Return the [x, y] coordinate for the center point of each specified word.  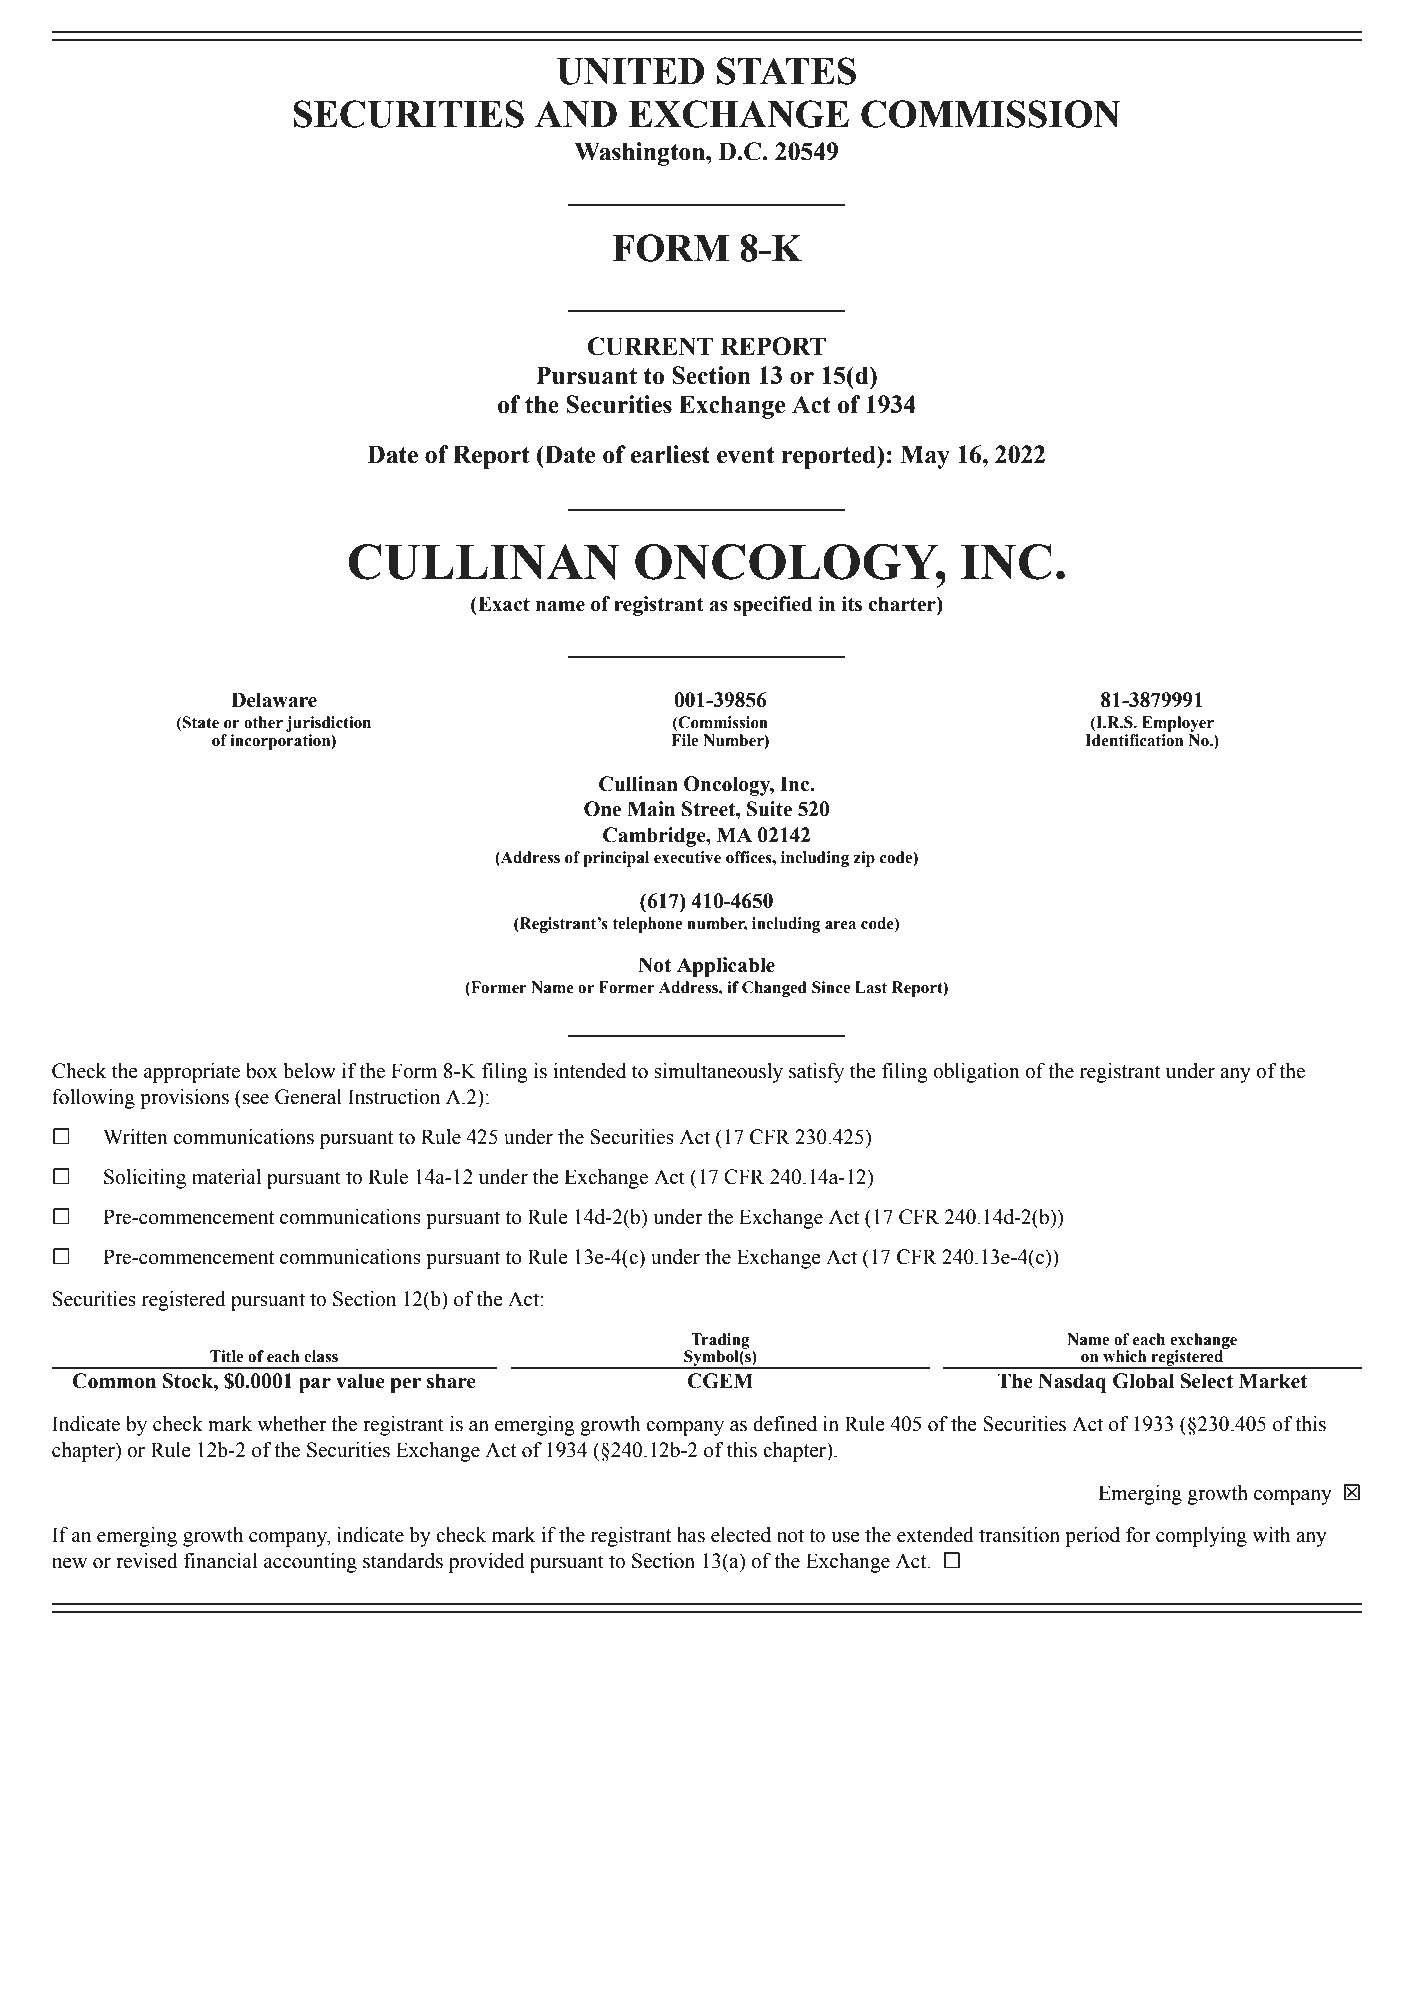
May [925, 457]
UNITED [630, 71]
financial [221, 1561]
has [691, 1535]
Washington [641, 154]
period [1092, 1537]
